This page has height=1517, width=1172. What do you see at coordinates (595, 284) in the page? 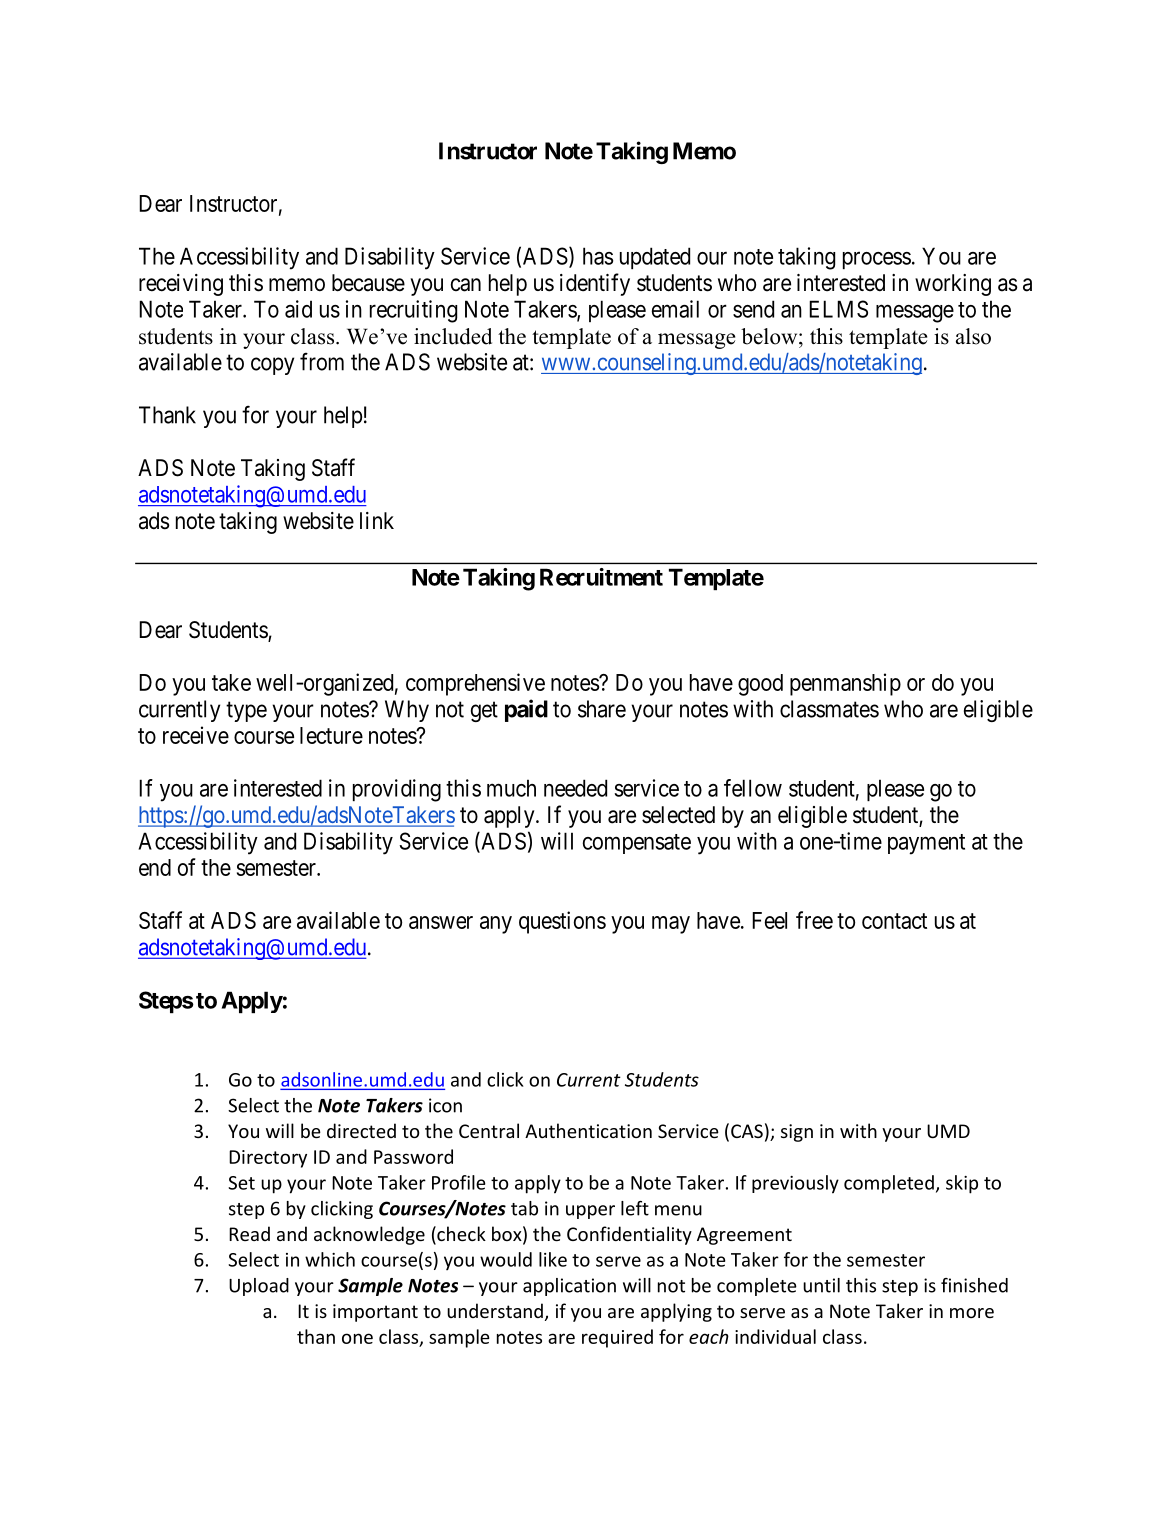
I see `identify` at bounding box center [595, 284].
